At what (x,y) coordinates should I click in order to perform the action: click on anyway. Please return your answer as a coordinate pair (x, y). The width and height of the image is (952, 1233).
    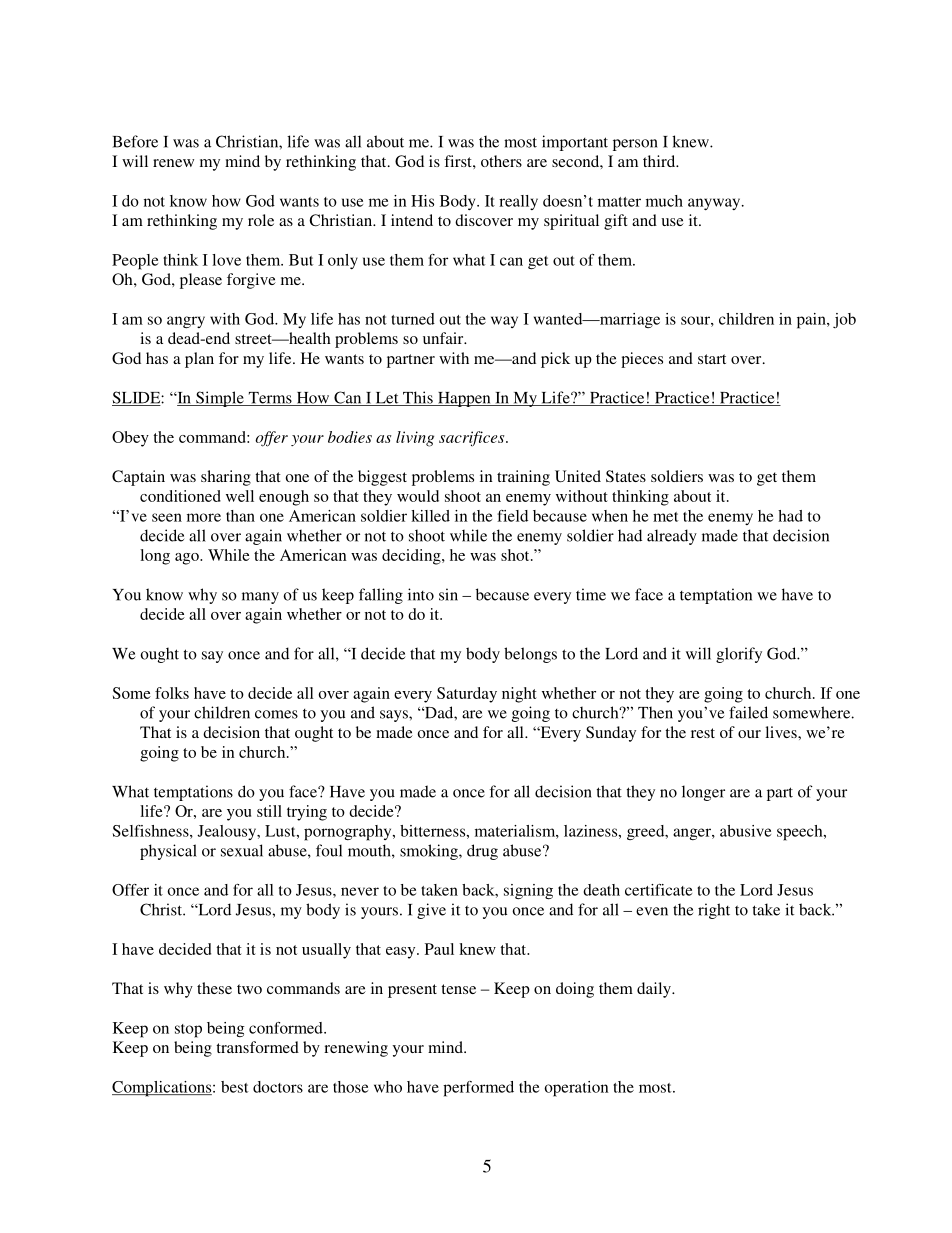
    Looking at the image, I should click on (715, 204).
